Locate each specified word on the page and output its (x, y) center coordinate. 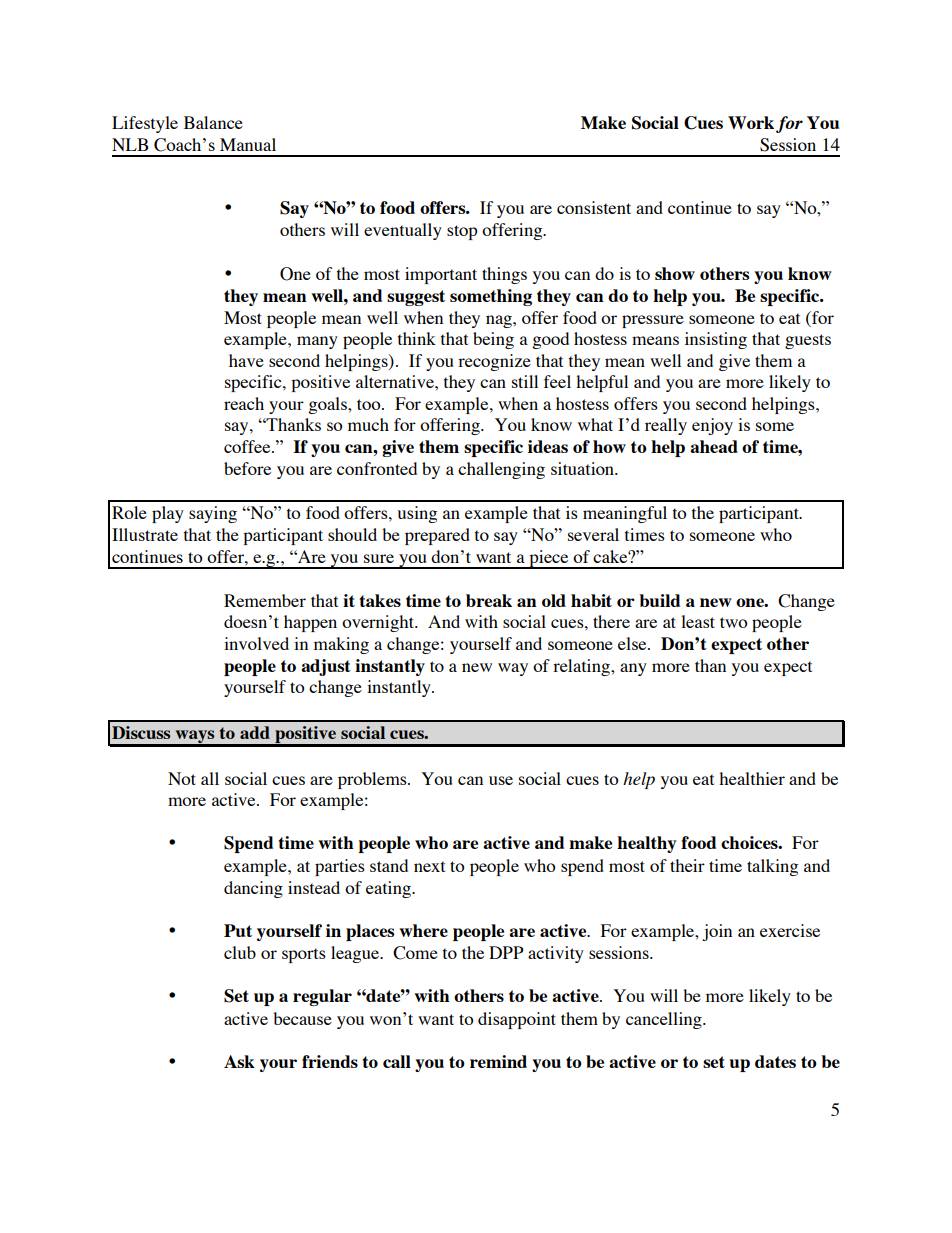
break (489, 600)
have (246, 360)
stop (462, 232)
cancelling (665, 1020)
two (734, 622)
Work (751, 122)
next (429, 866)
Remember (265, 600)
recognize (494, 362)
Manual (248, 144)
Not (182, 778)
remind (498, 1061)
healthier (752, 778)
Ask (239, 1061)
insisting (716, 340)
